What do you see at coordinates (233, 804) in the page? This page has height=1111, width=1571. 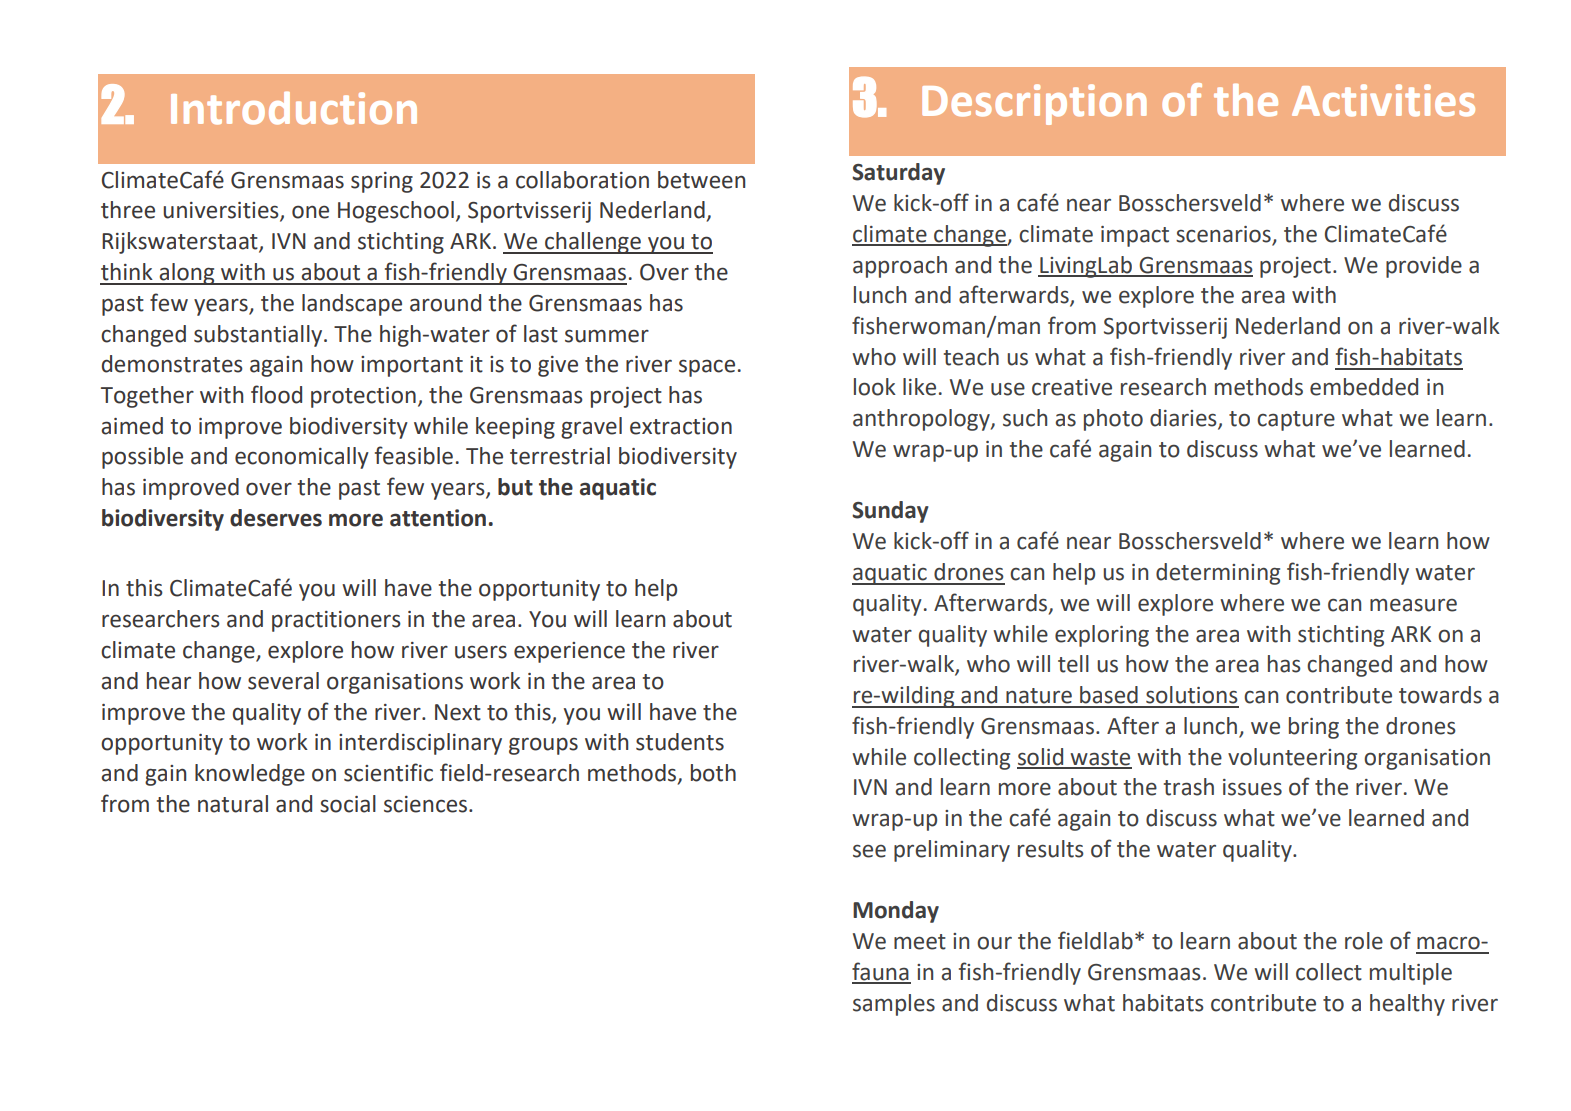 I see `natural` at bounding box center [233, 804].
